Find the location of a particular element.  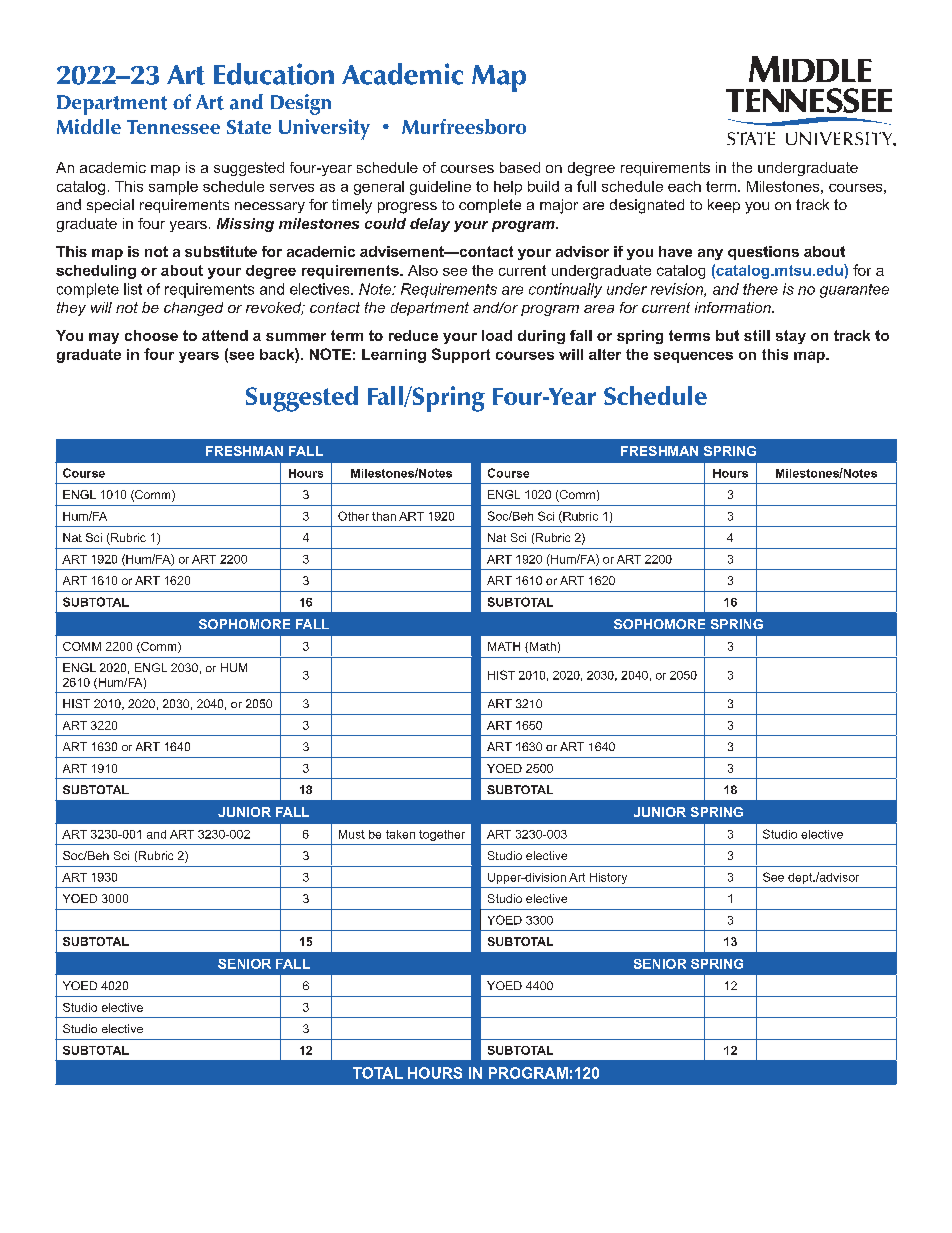

Must is located at coordinates (352, 834).
